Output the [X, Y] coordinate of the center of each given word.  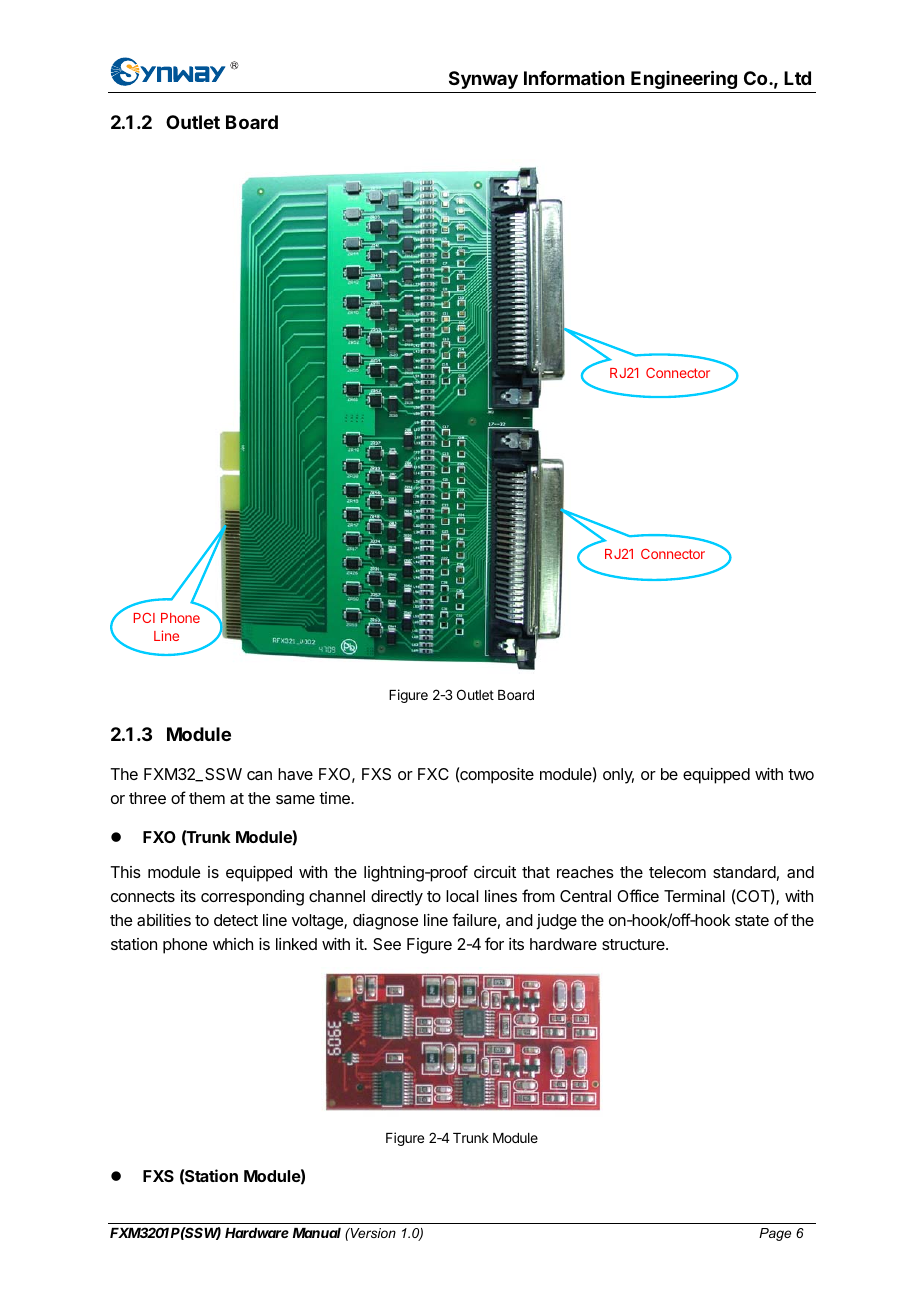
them [207, 798]
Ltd [797, 78]
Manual [317, 1233]
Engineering [684, 79]
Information [574, 78]
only [618, 776]
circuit [495, 872]
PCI [144, 618]
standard [744, 872]
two [801, 774]
